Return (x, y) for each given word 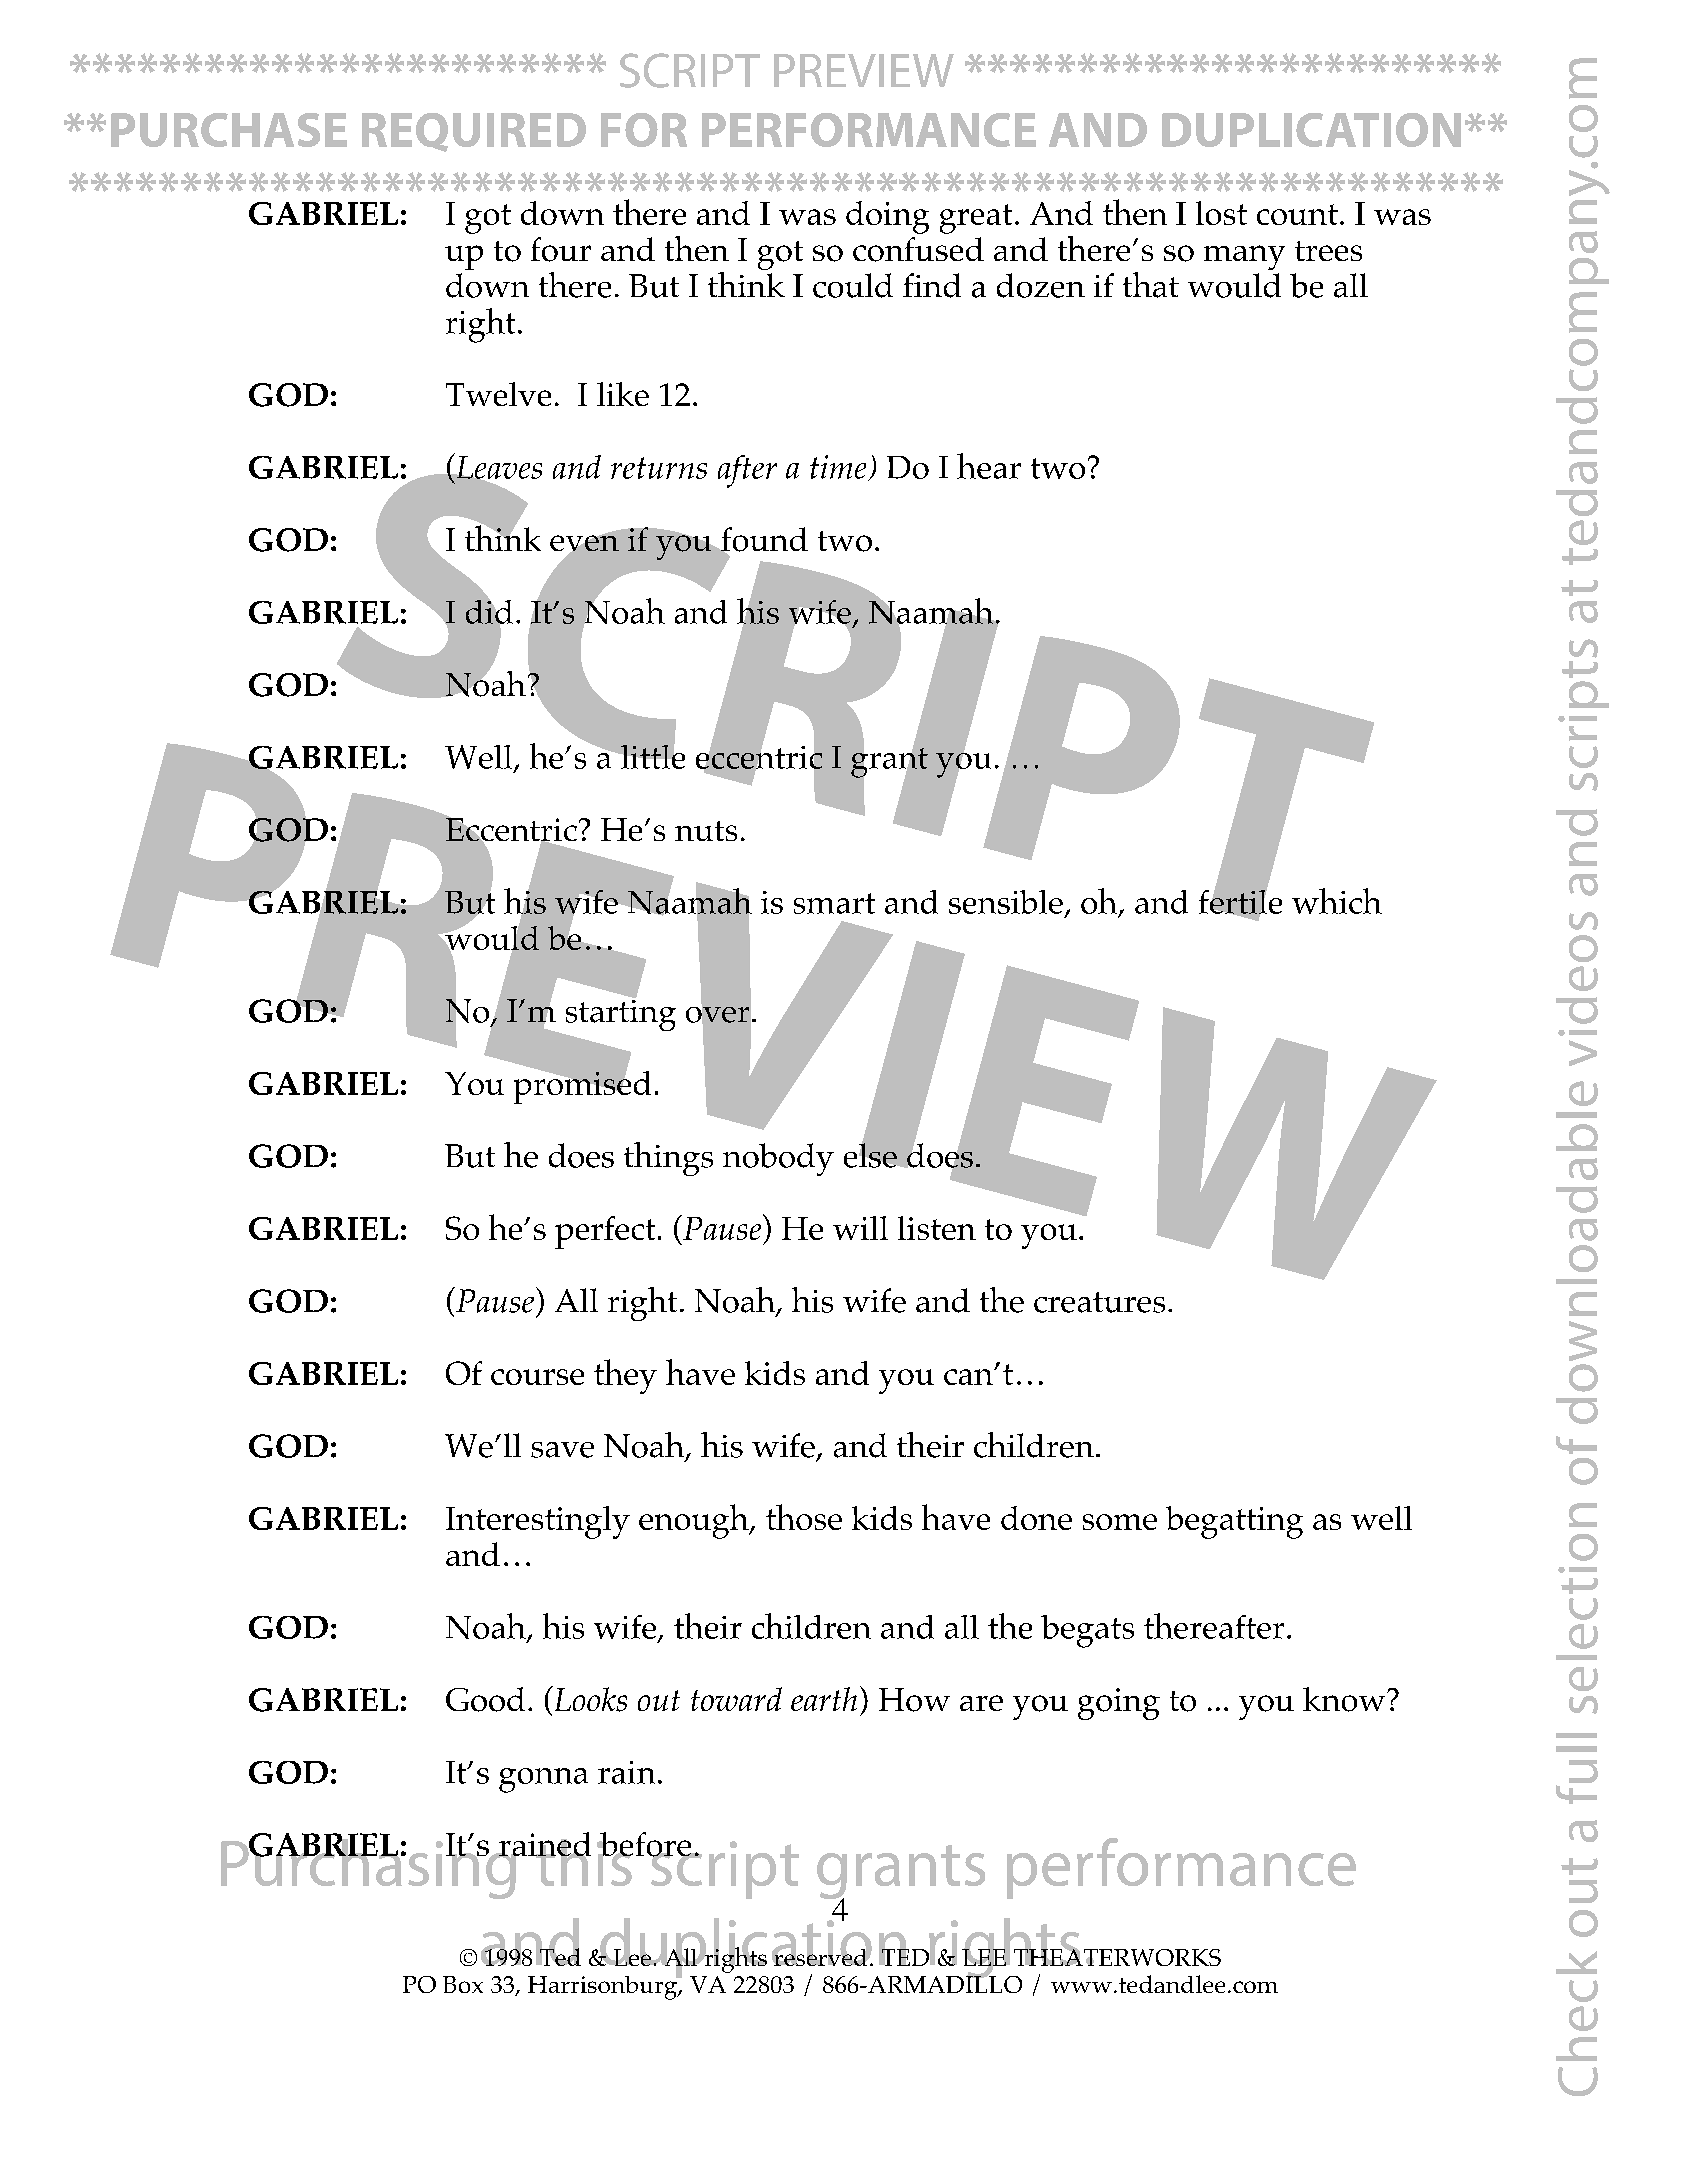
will (860, 1228)
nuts (706, 831)
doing (887, 217)
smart (834, 903)
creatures (1099, 1302)
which (1337, 901)
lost (1221, 213)
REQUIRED (474, 132)
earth (824, 1699)
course (537, 1377)
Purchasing (369, 1867)
